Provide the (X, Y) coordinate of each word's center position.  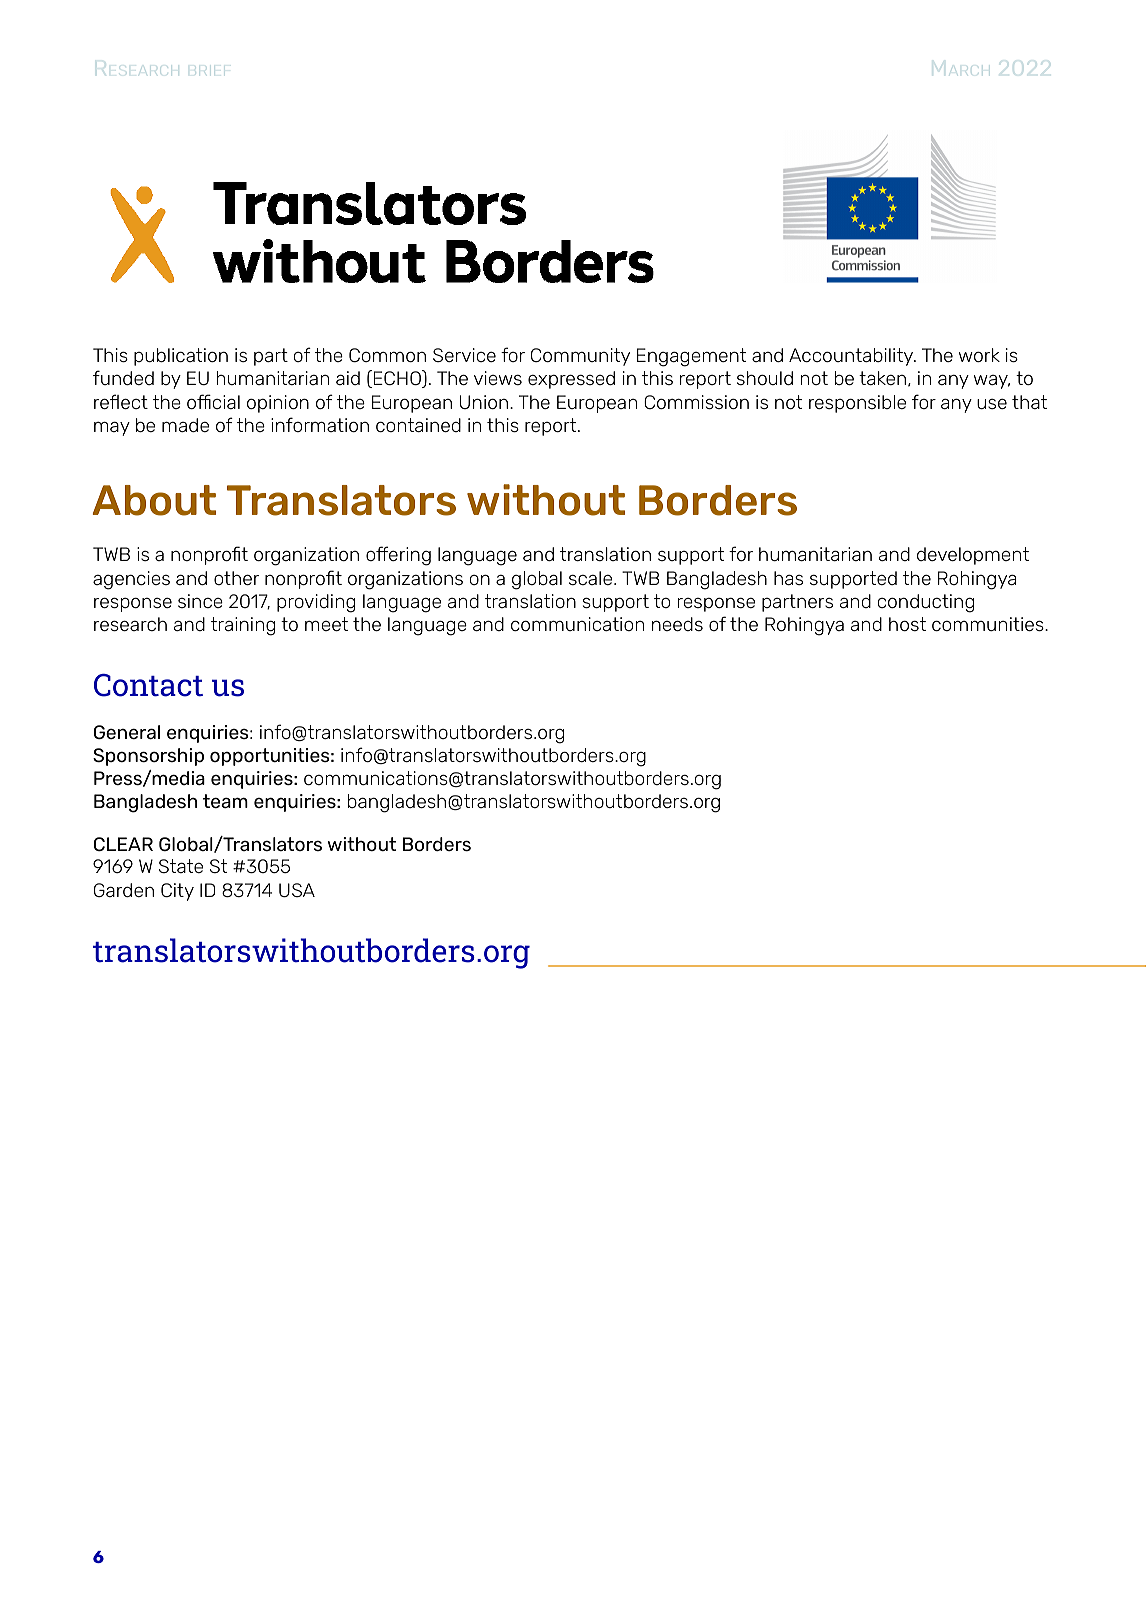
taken (882, 378)
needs (677, 624)
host (907, 624)
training (243, 626)
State (181, 866)
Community (580, 357)
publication (181, 357)
